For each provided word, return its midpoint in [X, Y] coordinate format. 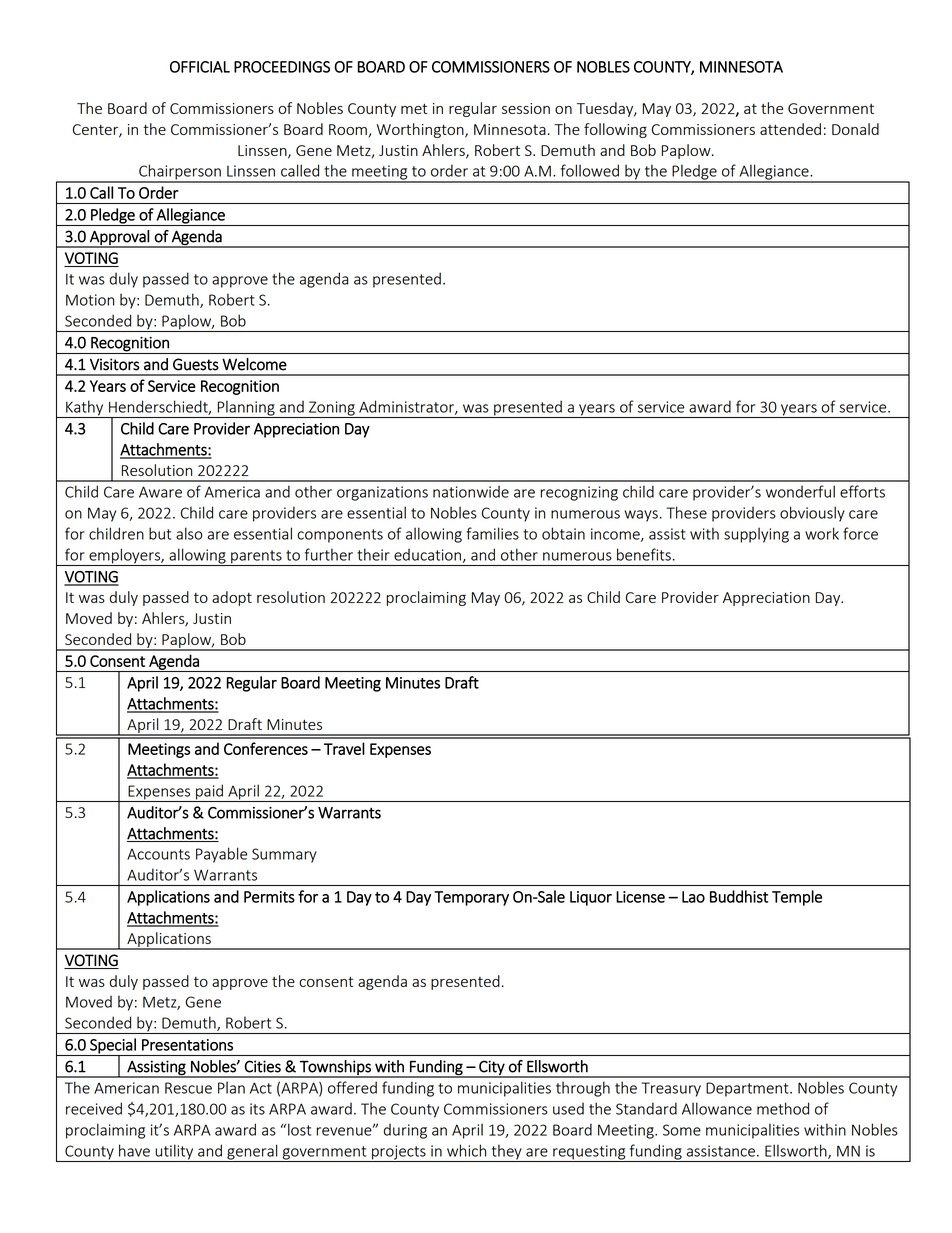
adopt [232, 598]
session [526, 108]
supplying [756, 535]
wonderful [800, 491]
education [427, 555]
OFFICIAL [200, 67]
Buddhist [739, 896]
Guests [196, 364]
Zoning [332, 409]
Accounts [158, 854]
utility [174, 1153]
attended [790, 129]
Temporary [471, 898]
